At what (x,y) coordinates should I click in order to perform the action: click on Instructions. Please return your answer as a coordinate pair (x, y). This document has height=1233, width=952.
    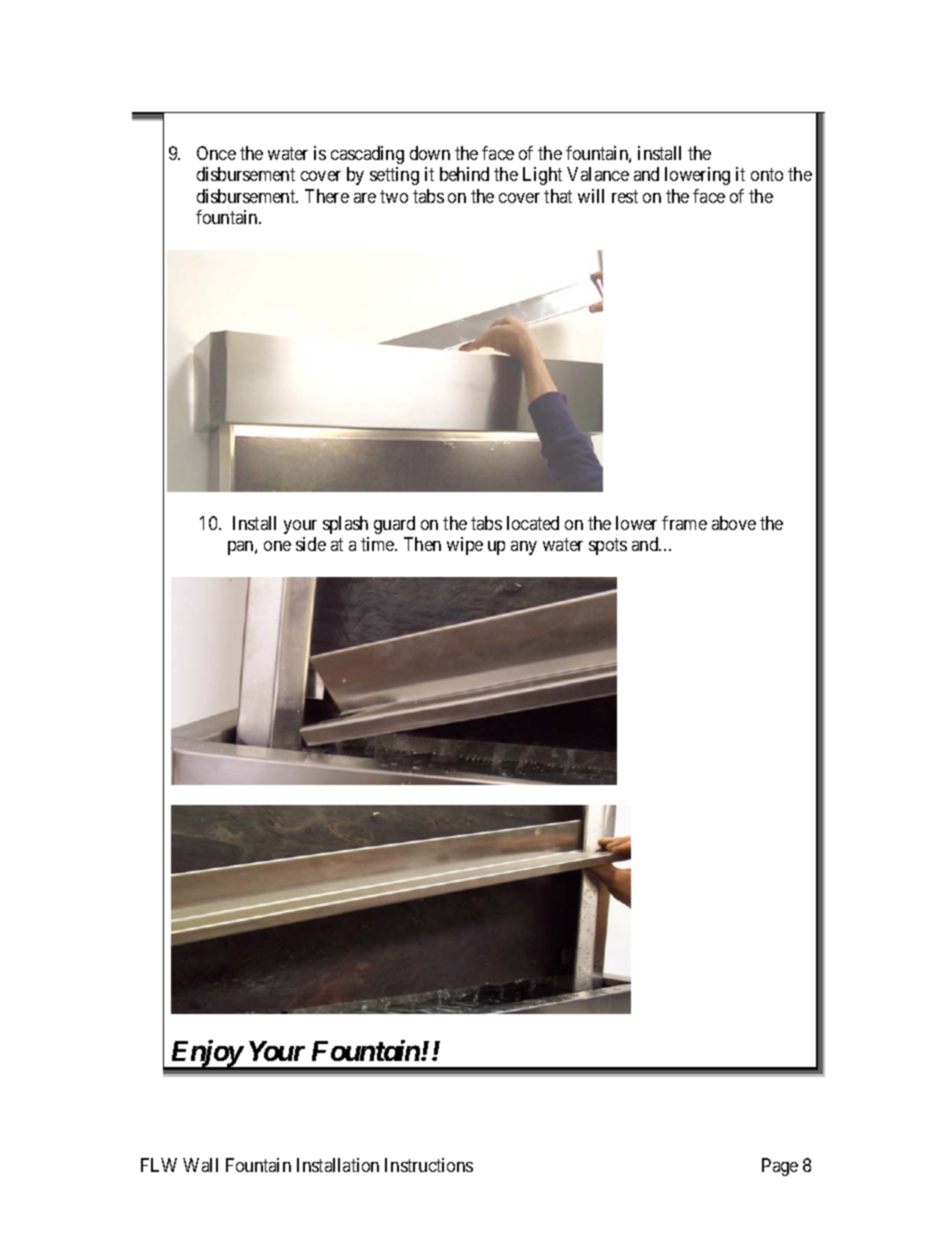
    Looking at the image, I should click on (429, 1165).
